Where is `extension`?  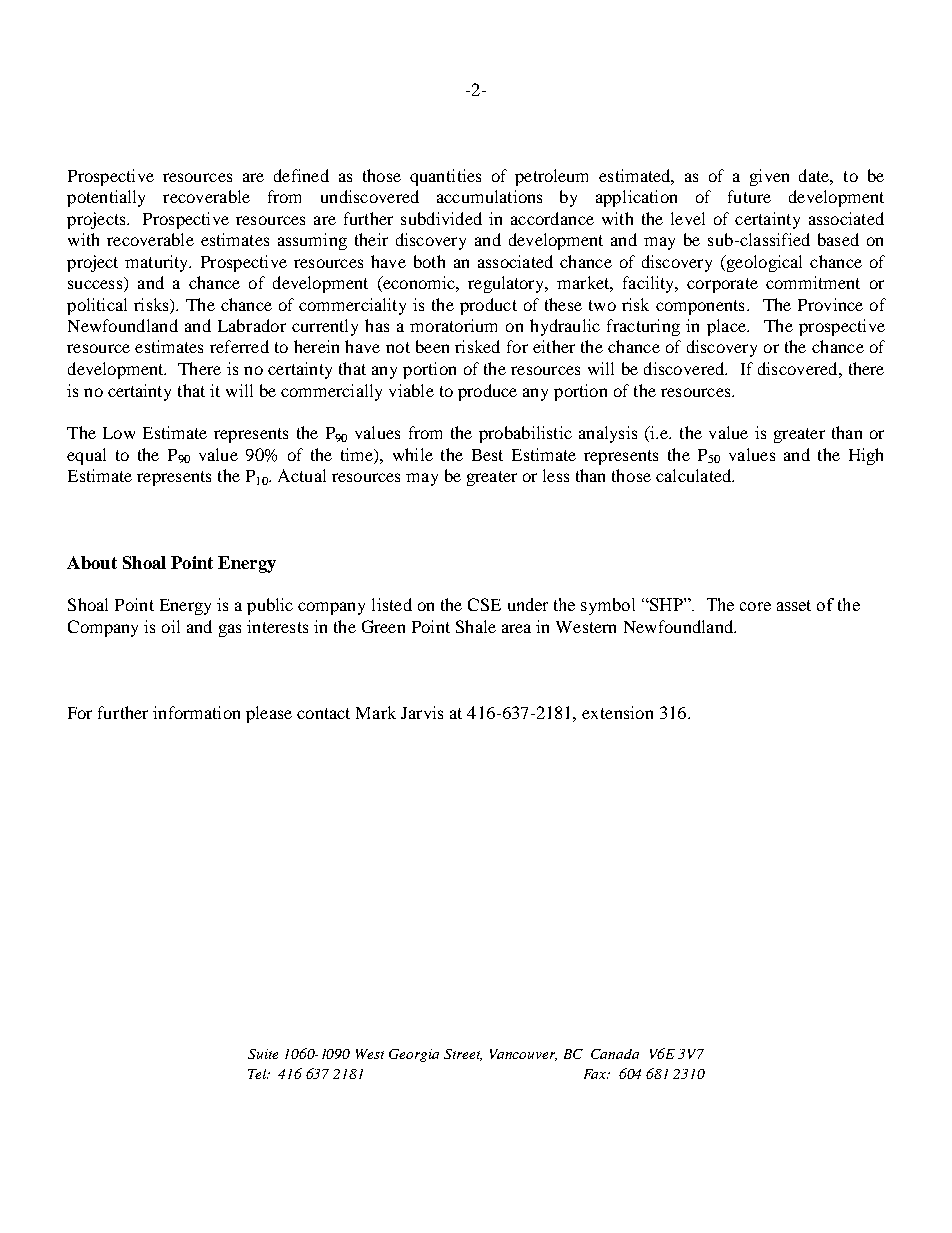
extension is located at coordinates (617, 712).
